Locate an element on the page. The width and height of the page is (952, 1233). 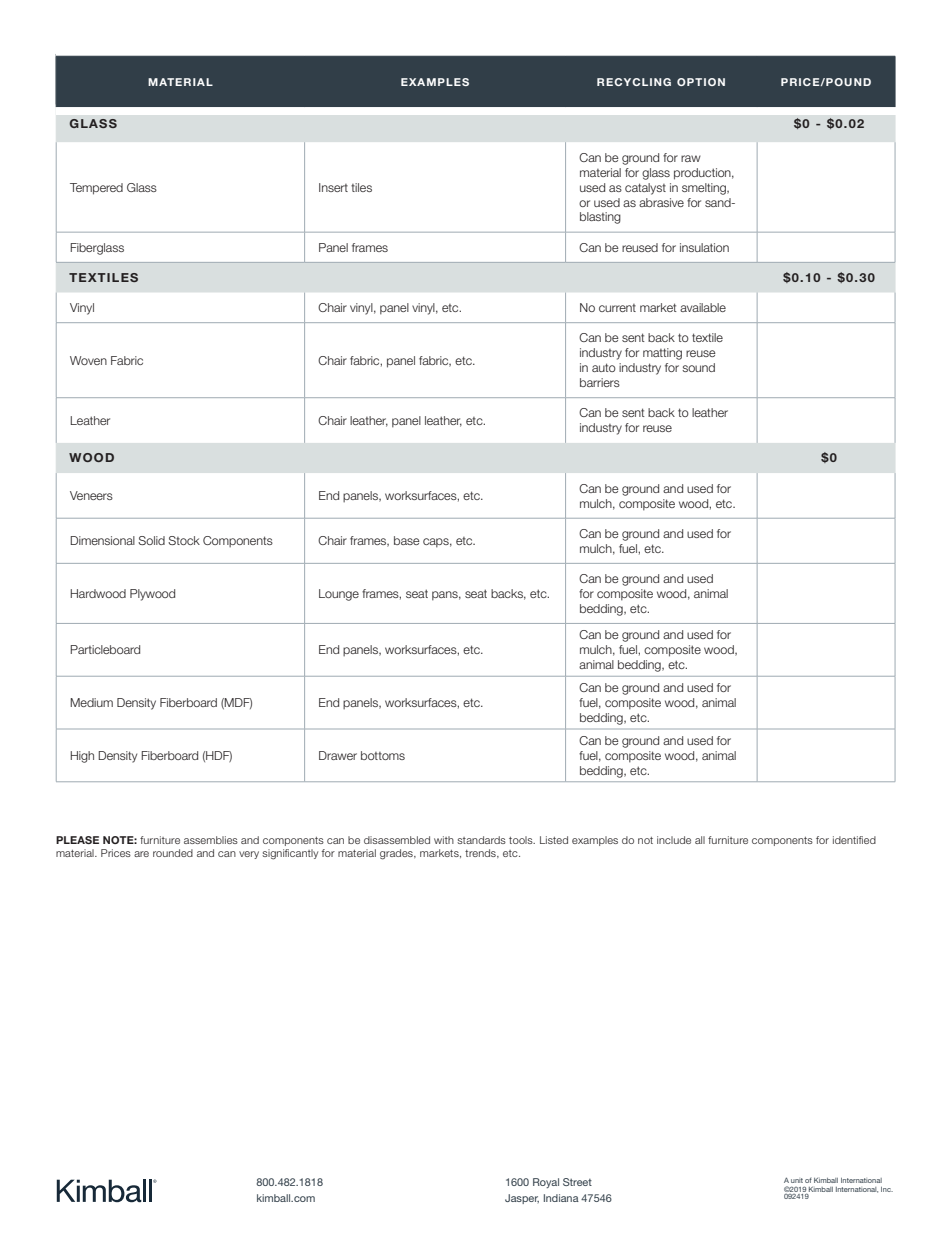
identified is located at coordinates (854, 840).
